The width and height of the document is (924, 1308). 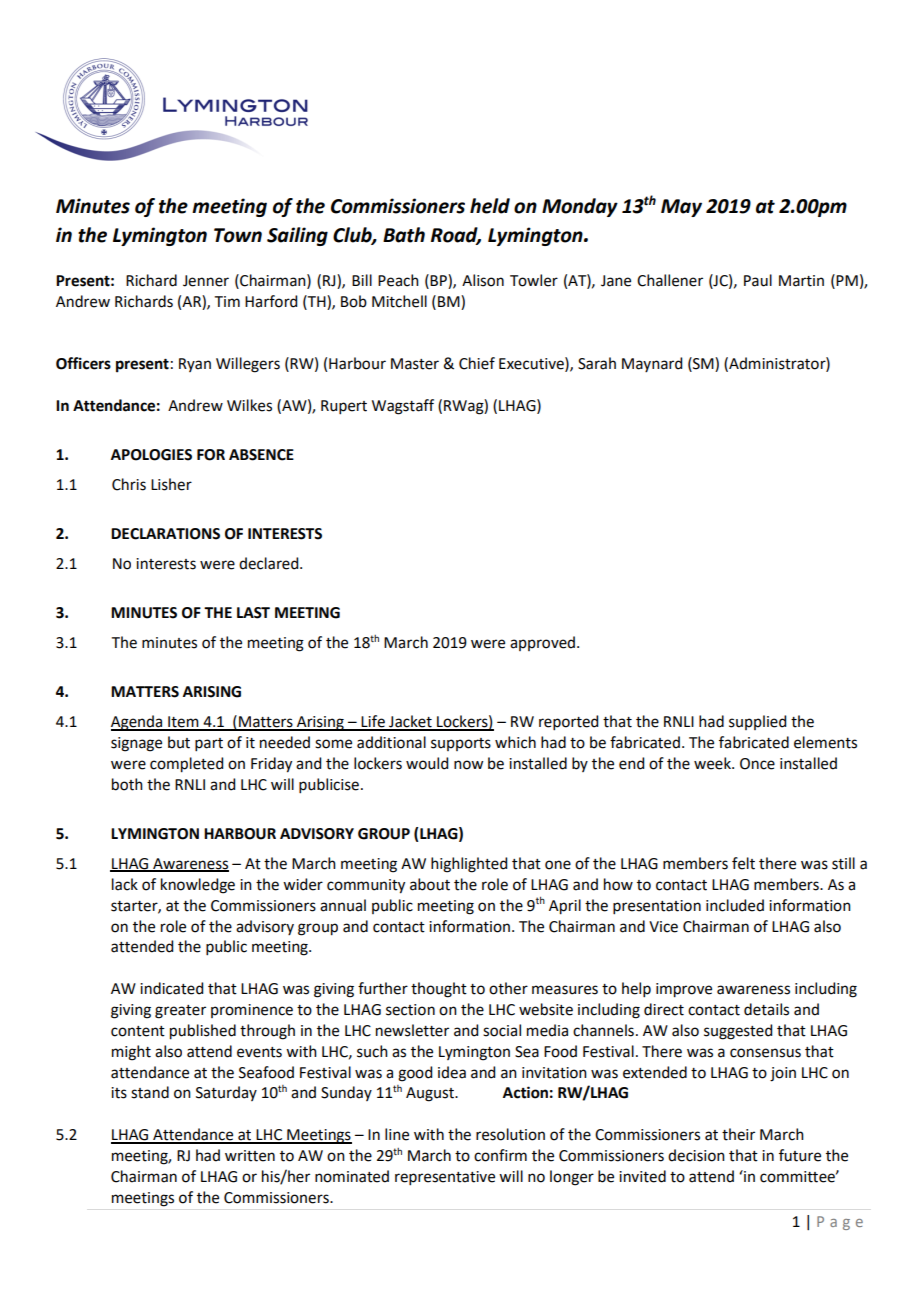 What do you see at coordinates (238, 235) in the document?
I see `Town` at bounding box center [238, 235].
